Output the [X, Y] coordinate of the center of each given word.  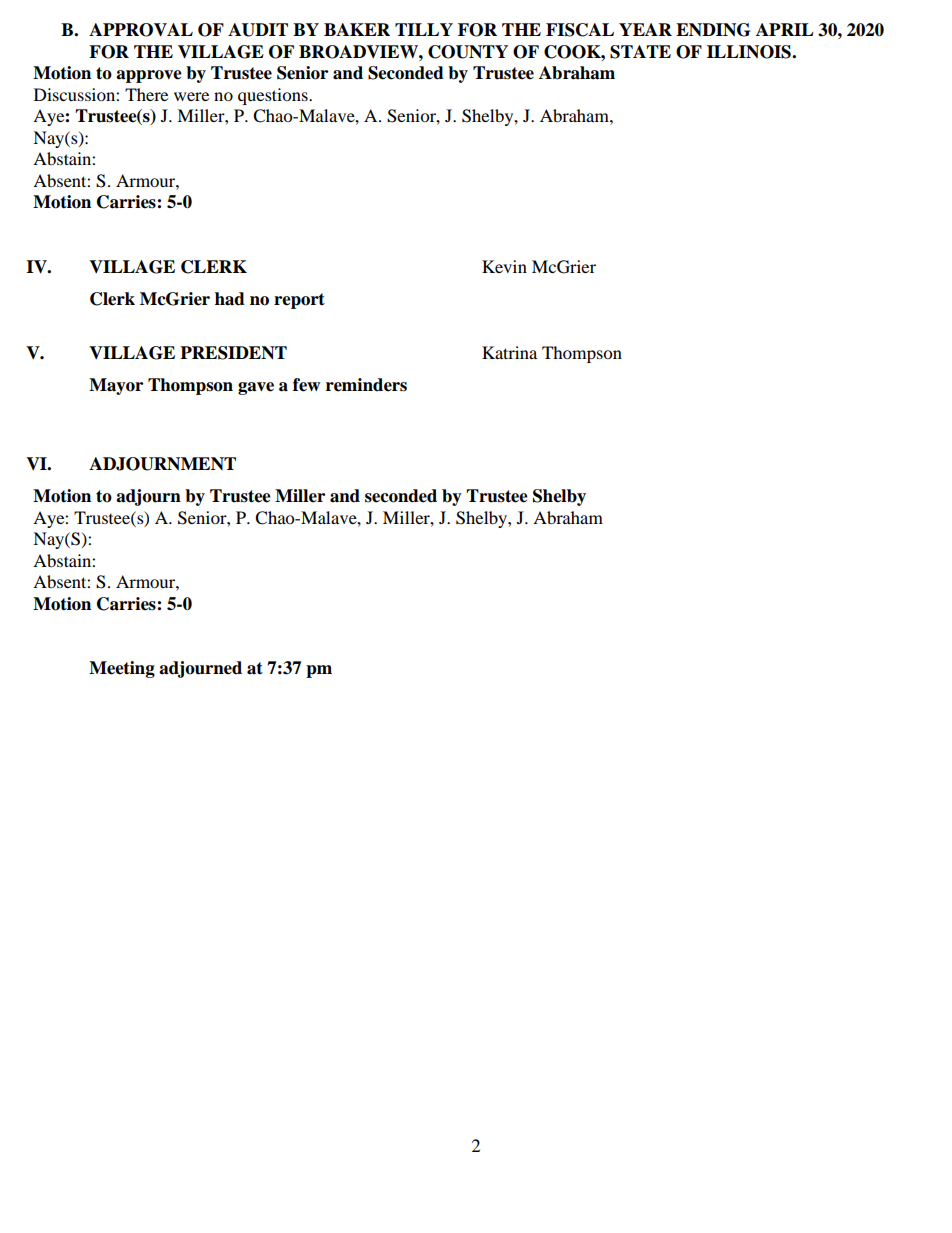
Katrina [509, 352]
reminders [366, 385]
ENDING [713, 30]
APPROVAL [141, 30]
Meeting [122, 669]
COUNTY [468, 52]
